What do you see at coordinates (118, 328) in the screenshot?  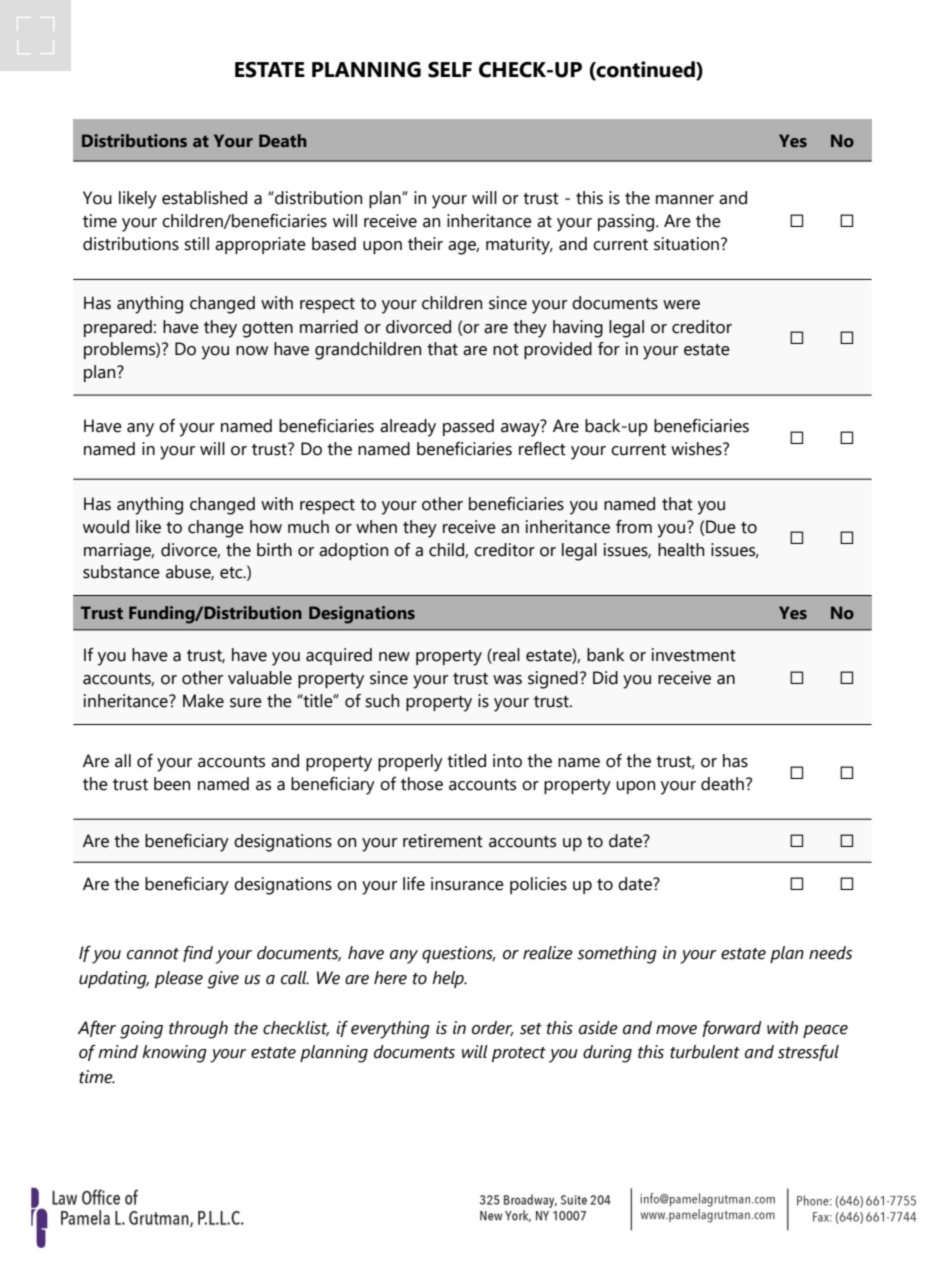 I see `prepared` at bounding box center [118, 328].
